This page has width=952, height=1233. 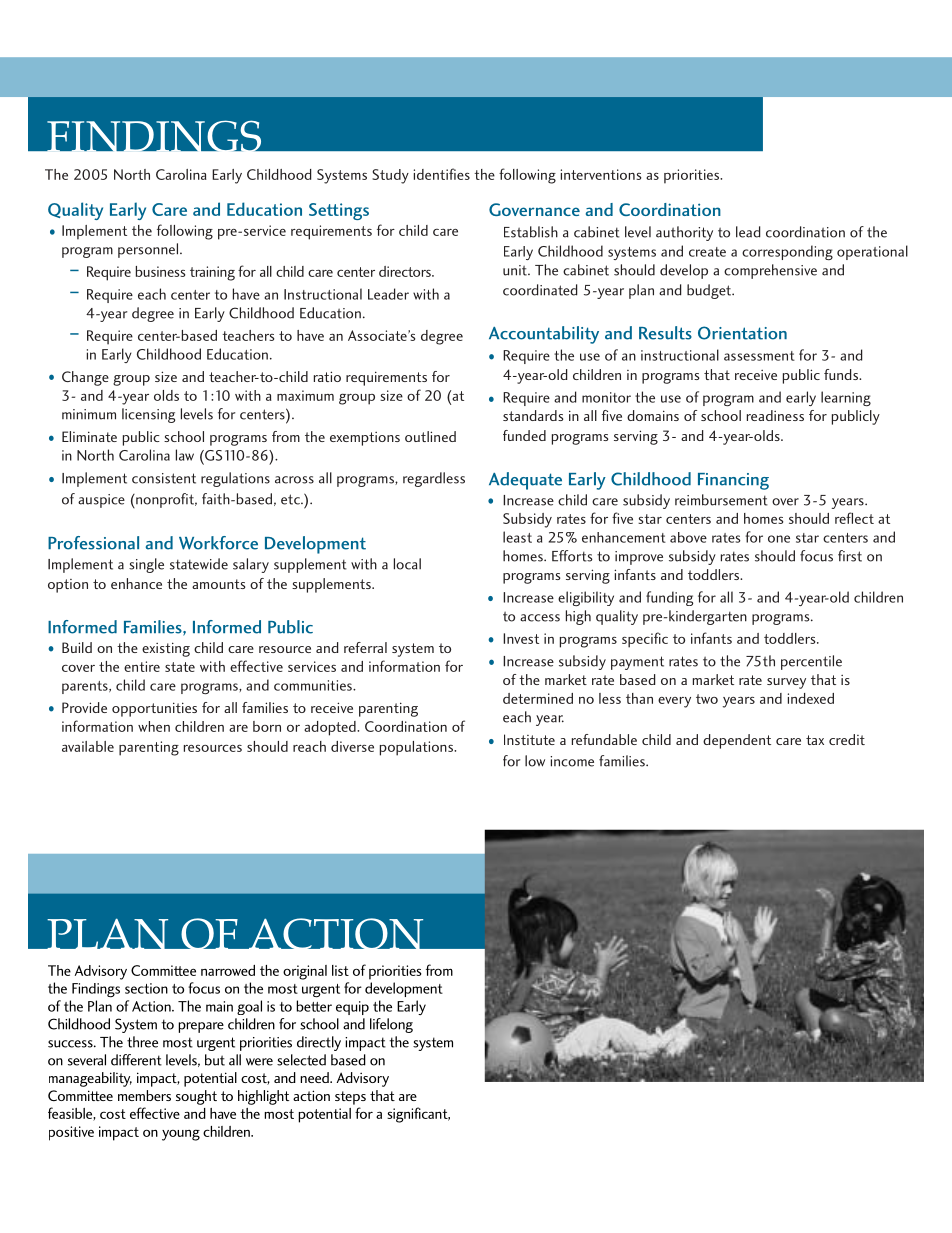 What do you see at coordinates (166, 649) in the page?
I see `existing` at bounding box center [166, 649].
